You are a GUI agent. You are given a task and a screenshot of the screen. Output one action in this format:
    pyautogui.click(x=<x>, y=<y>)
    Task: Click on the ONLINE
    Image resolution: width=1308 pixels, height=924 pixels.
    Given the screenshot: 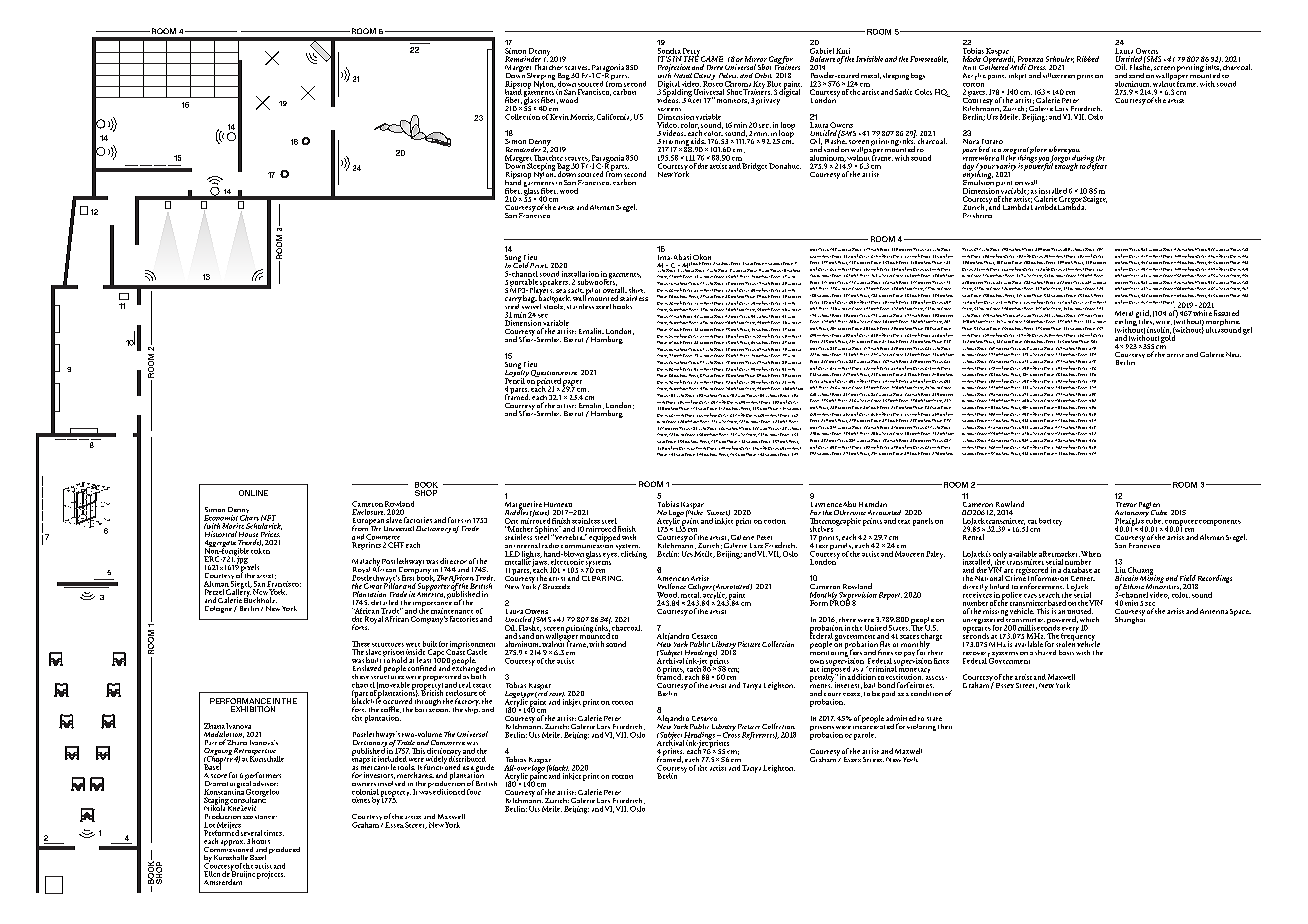 What is the action you would take?
    pyautogui.click(x=253, y=493)
